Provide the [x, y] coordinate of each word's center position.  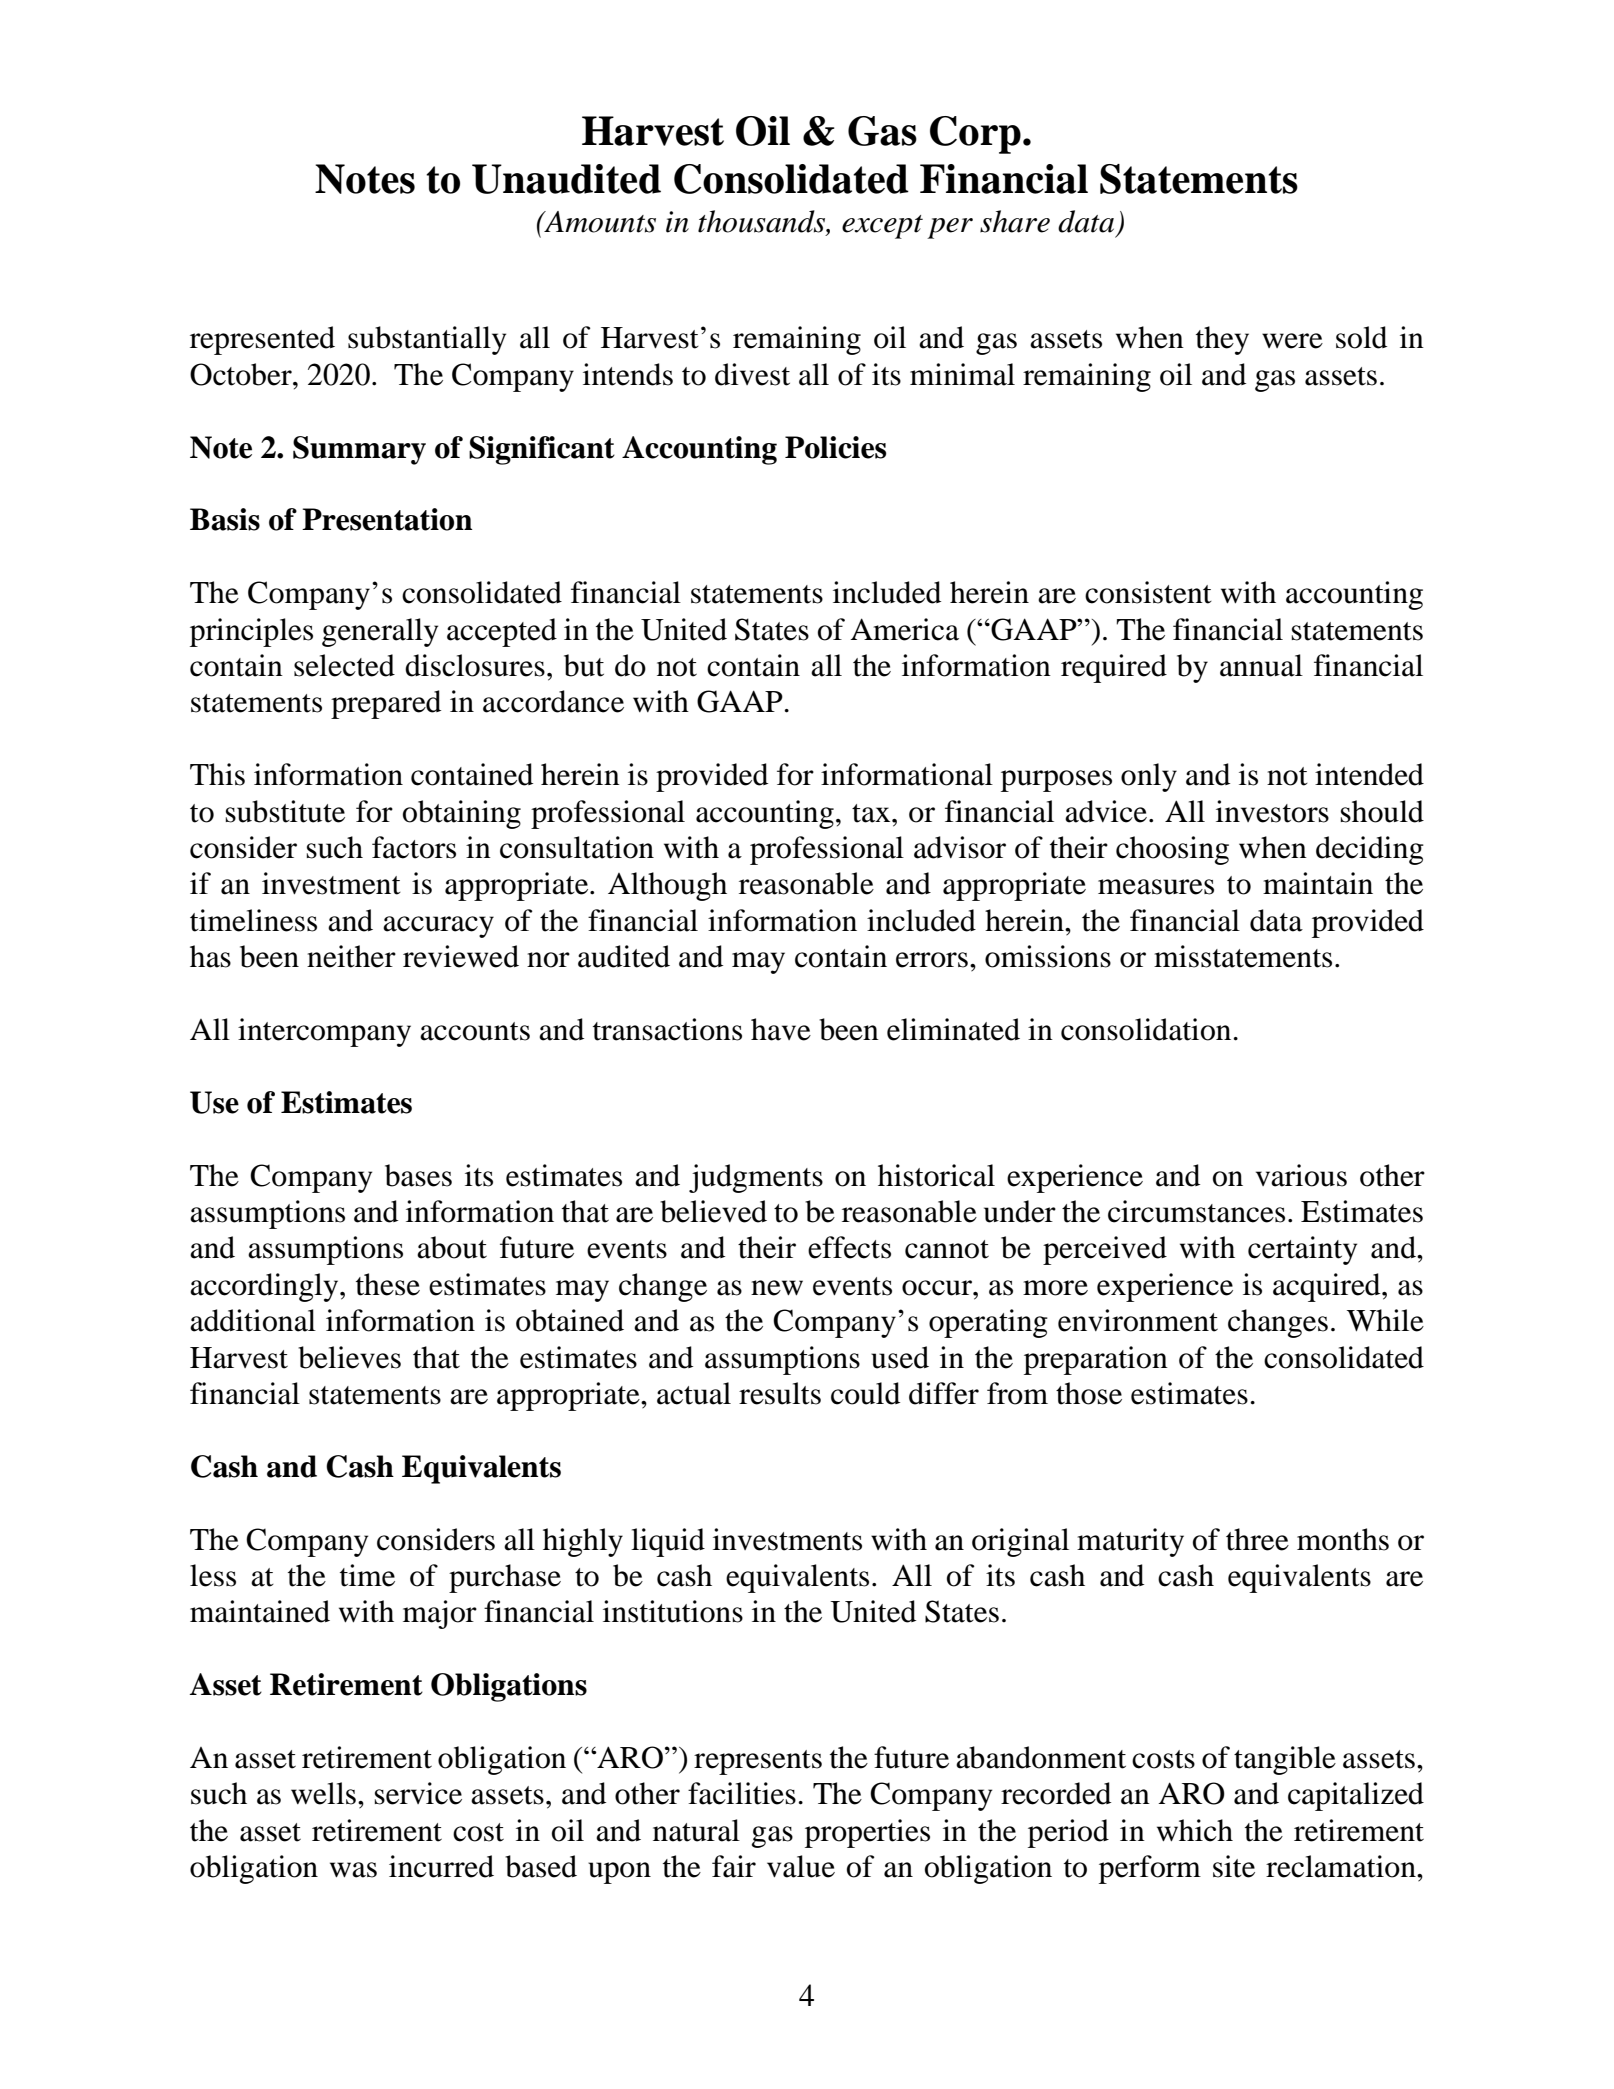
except [882, 227]
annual [1261, 665]
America [904, 629]
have [781, 1029]
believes [349, 1357]
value [801, 1866]
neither [351, 956]
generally [380, 632]
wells [323, 1793]
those [1089, 1393]
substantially [427, 340]
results [780, 1393]
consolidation [1147, 1029]
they [1222, 340]
